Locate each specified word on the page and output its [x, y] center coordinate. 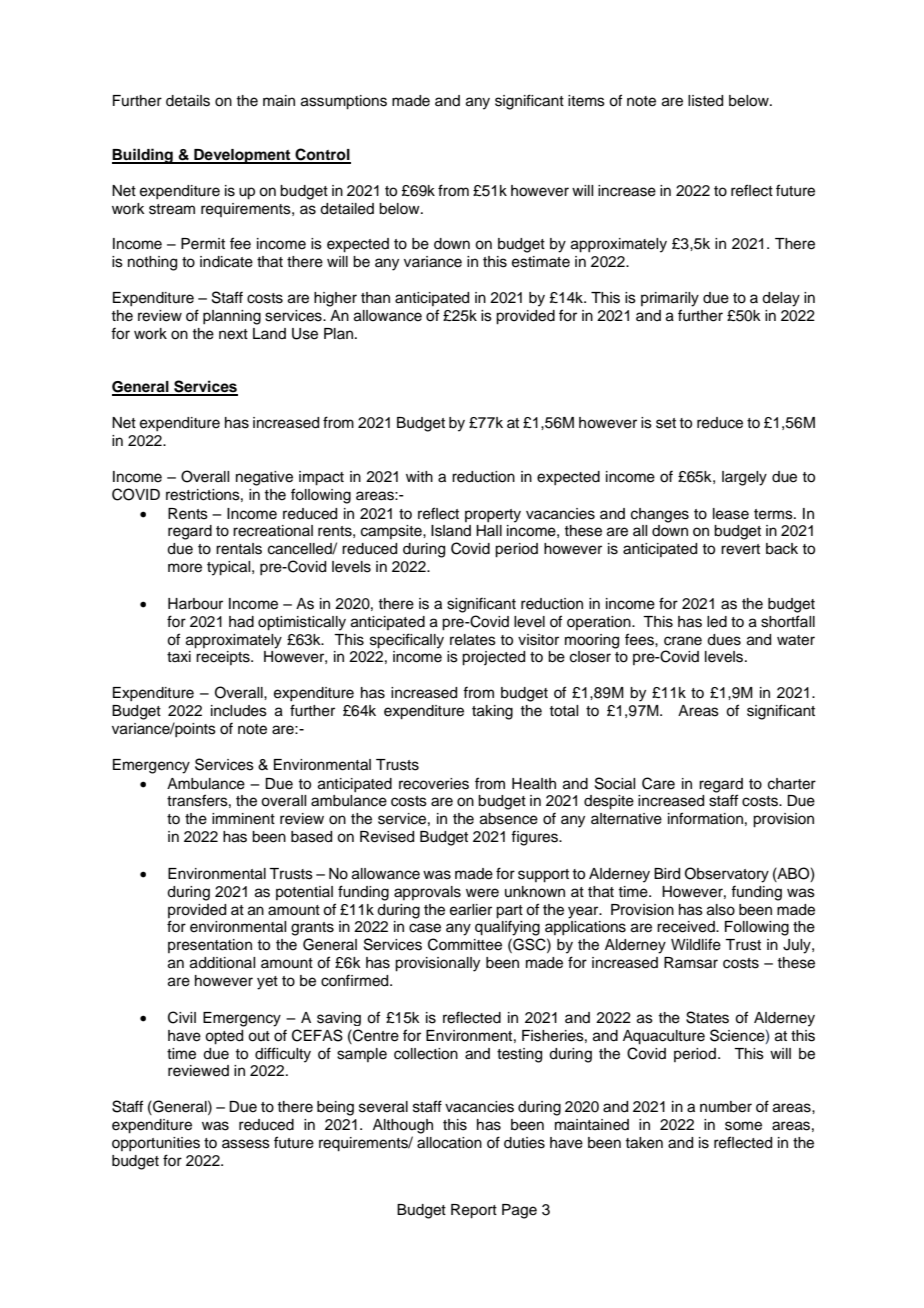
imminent [243, 819]
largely [744, 478]
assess [246, 1144]
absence [509, 819]
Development [242, 156]
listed [705, 101]
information [705, 818]
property [493, 516]
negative [264, 478]
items [586, 101]
